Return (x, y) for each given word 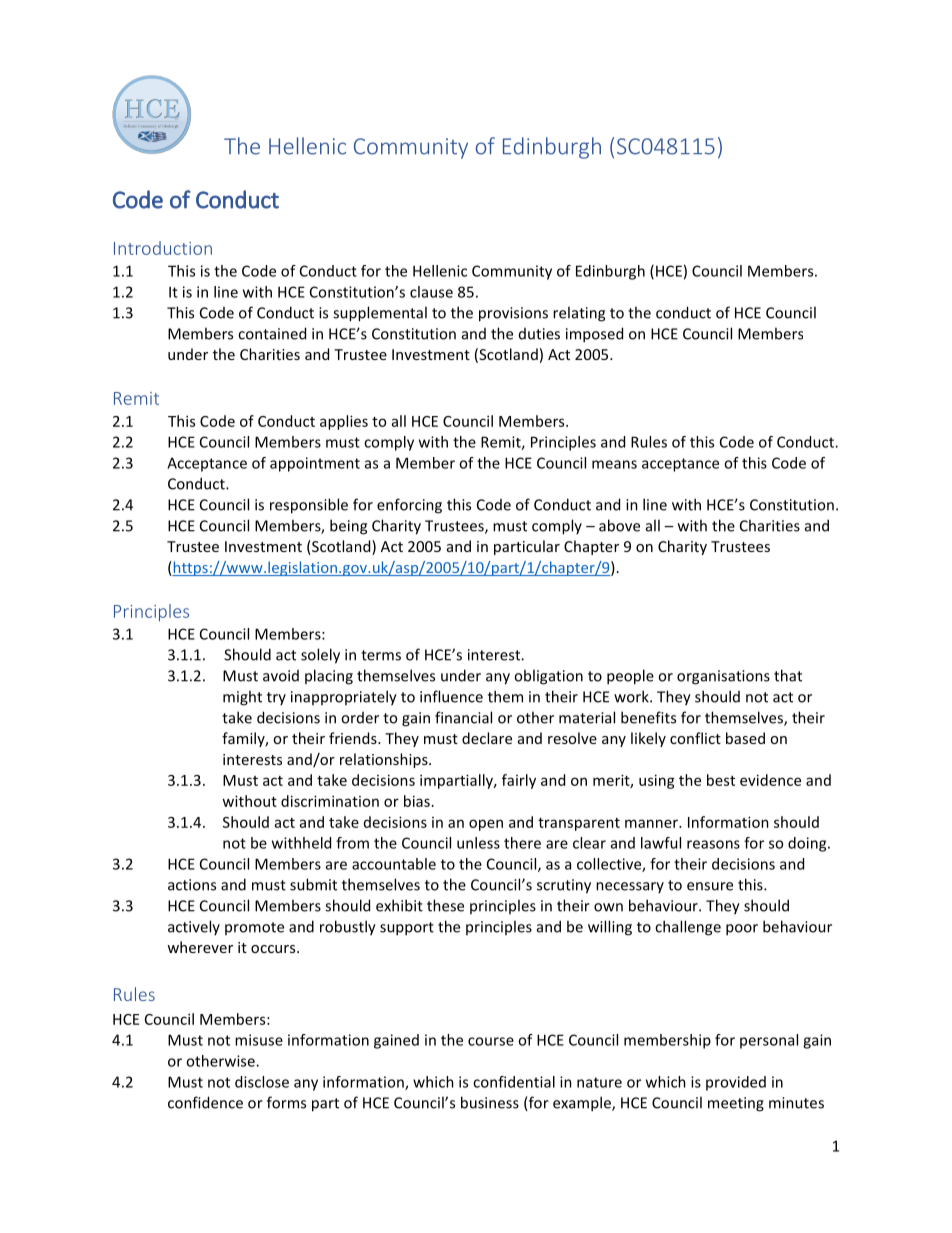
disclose (262, 1082)
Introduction (163, 248)
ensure (710, 886)
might (242, 698)
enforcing (409, 506)
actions (192, 885)
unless (478, 843)
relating (579, 314)
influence (451, 696)
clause (431, 292)
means (614, 464)
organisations (723, 677)
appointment (315, 464)
